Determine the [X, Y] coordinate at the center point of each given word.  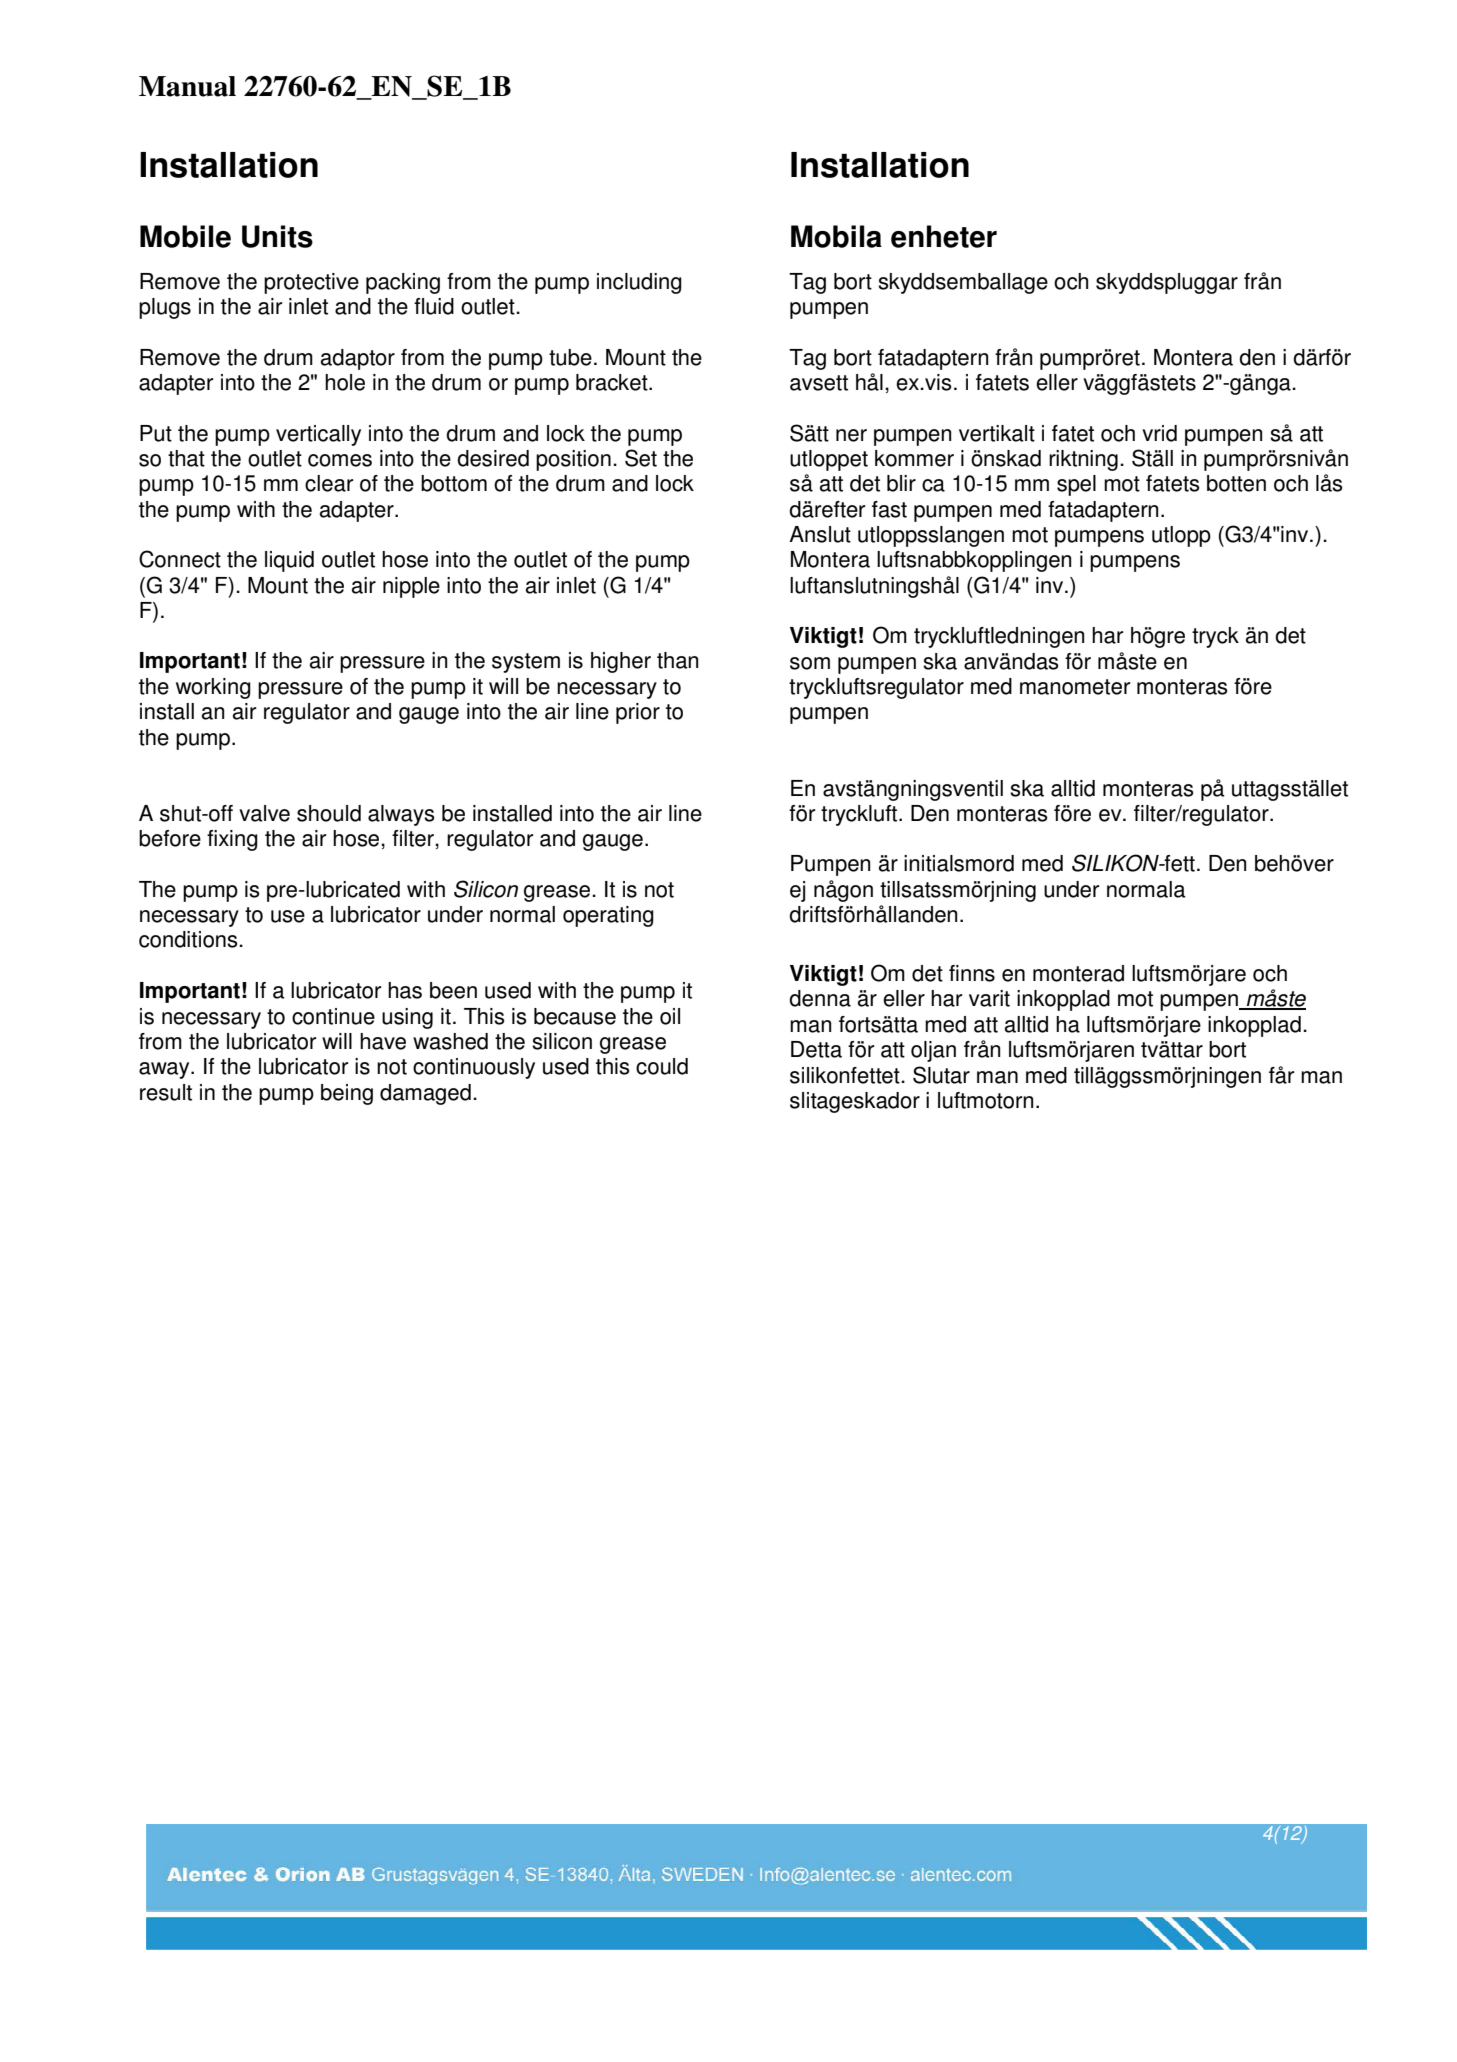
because [575, 1016]
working [213, 688]
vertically [318, 435]
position [573, 460]
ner [851, 435]
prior [638, 713]
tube [570, 357]
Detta [816, 1049]
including [639, 283]
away [165, 1070]
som [810, 663]
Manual [187, 86]
